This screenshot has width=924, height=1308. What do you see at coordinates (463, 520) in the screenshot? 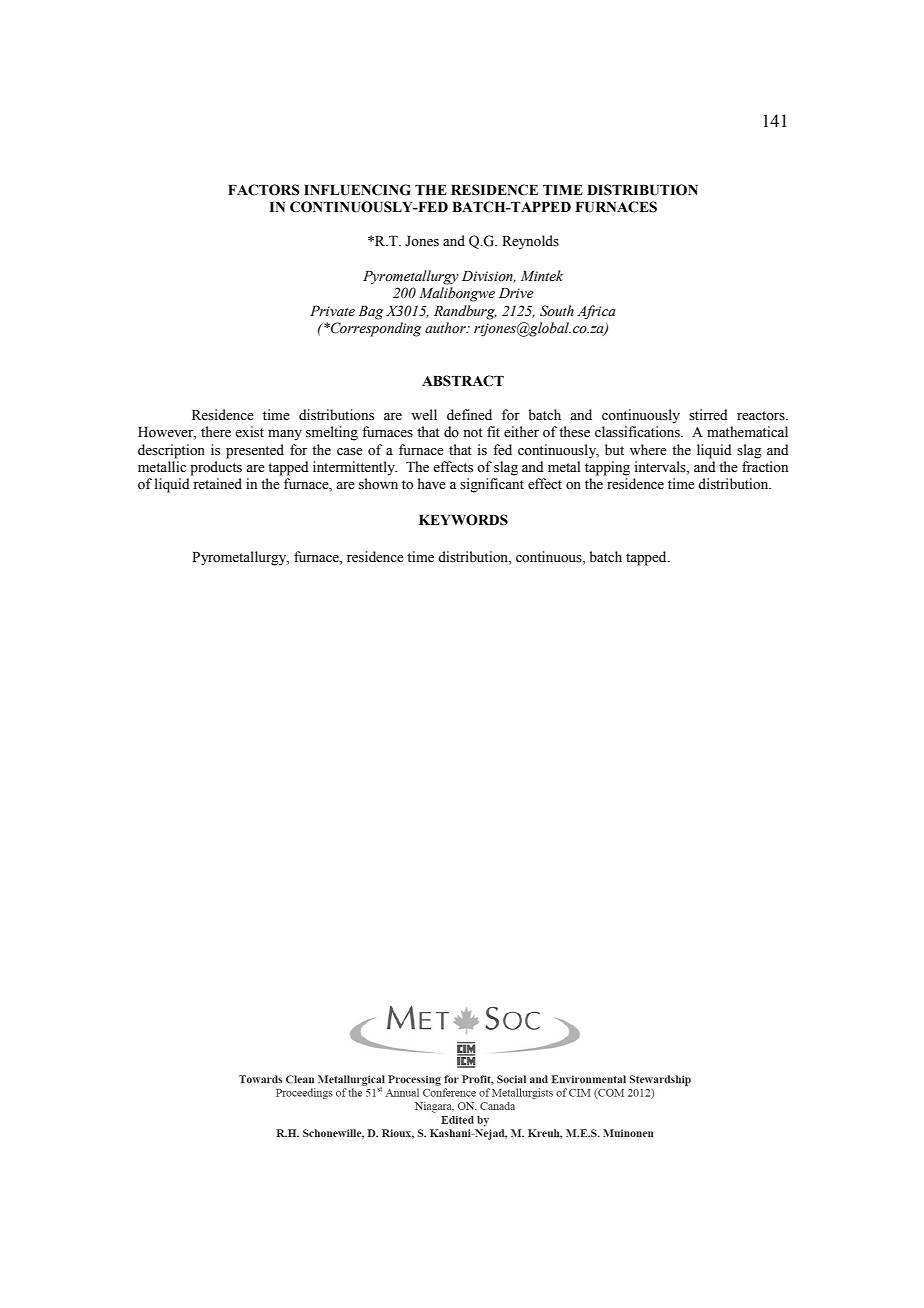
I see `KEYWORDS` at bounding box center [463, 520].
